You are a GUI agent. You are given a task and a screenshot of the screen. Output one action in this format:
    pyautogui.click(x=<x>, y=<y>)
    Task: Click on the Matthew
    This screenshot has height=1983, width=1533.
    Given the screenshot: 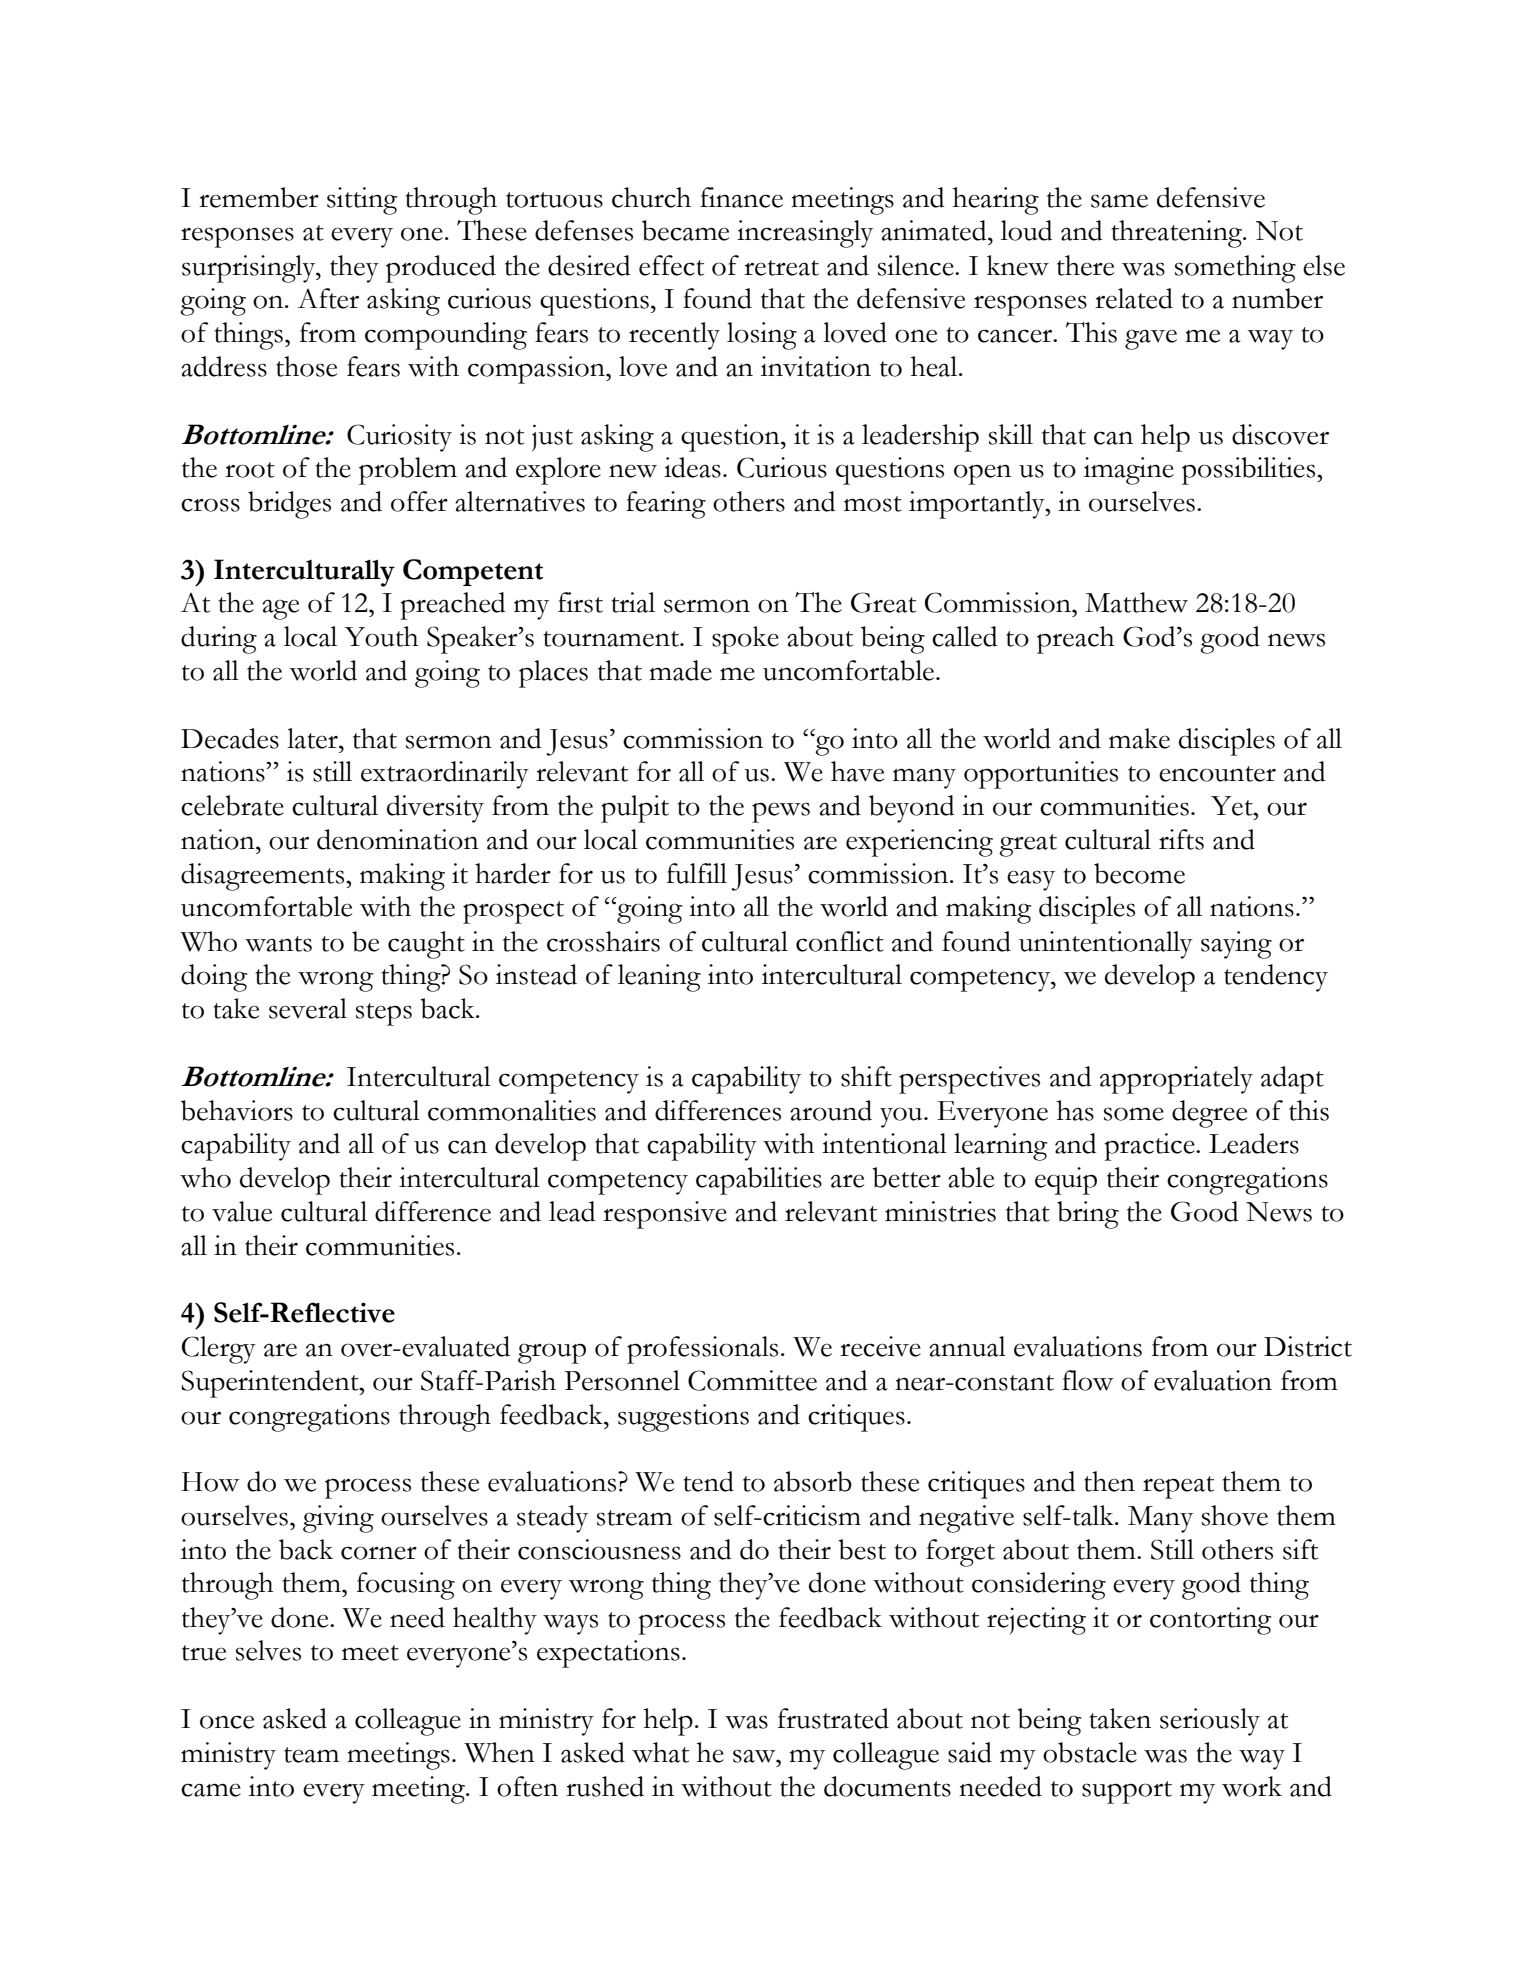 What is the action you would take?
    pyautogui.click(x=1136, y=602)
